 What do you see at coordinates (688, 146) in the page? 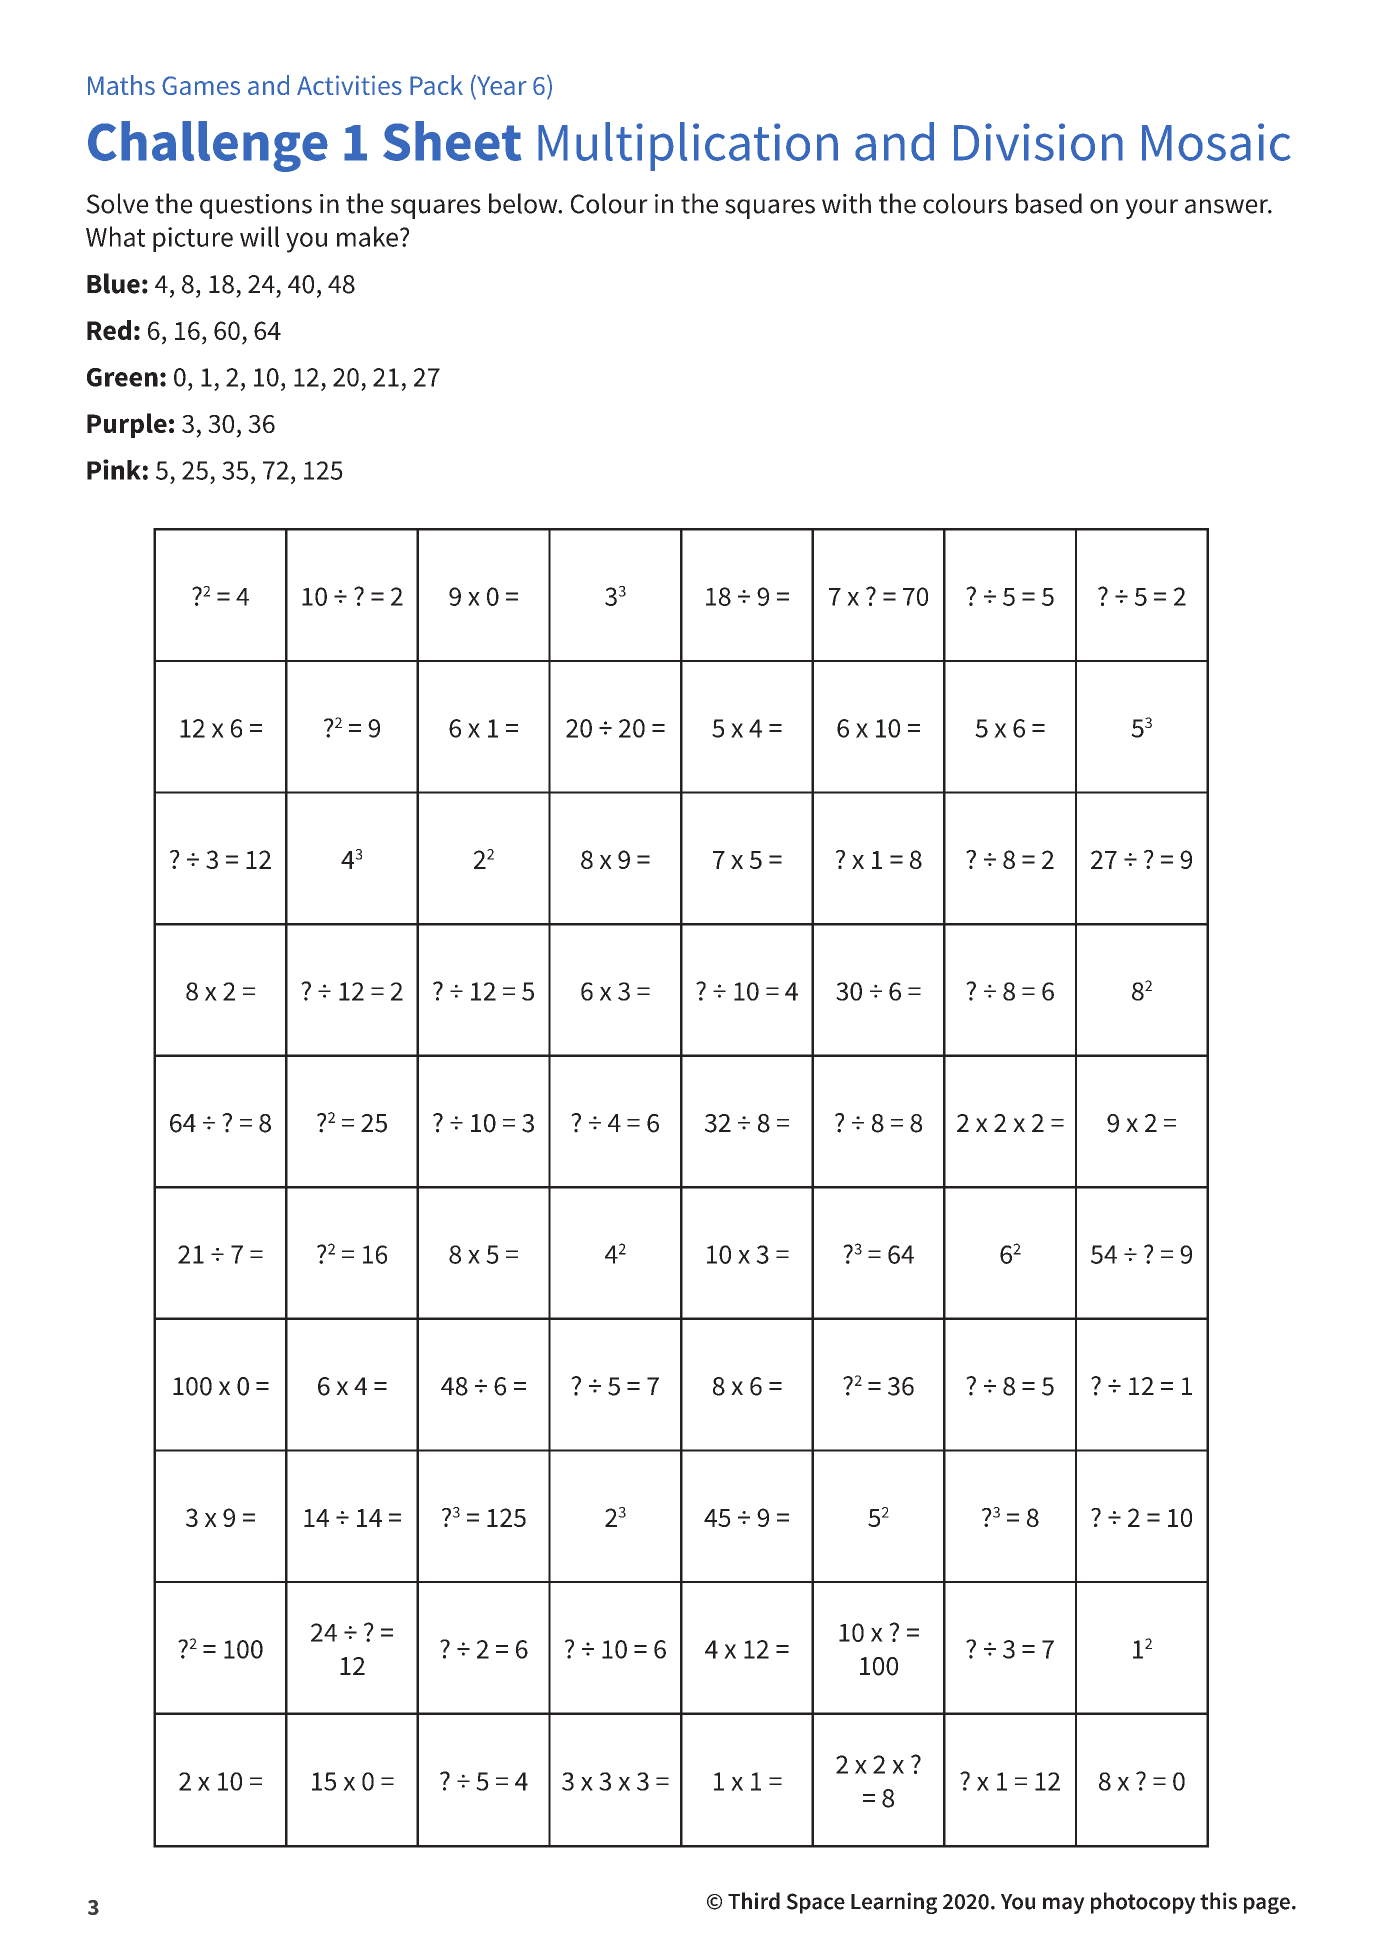
I see `Multiplication` at bounding box center [688, 146].
